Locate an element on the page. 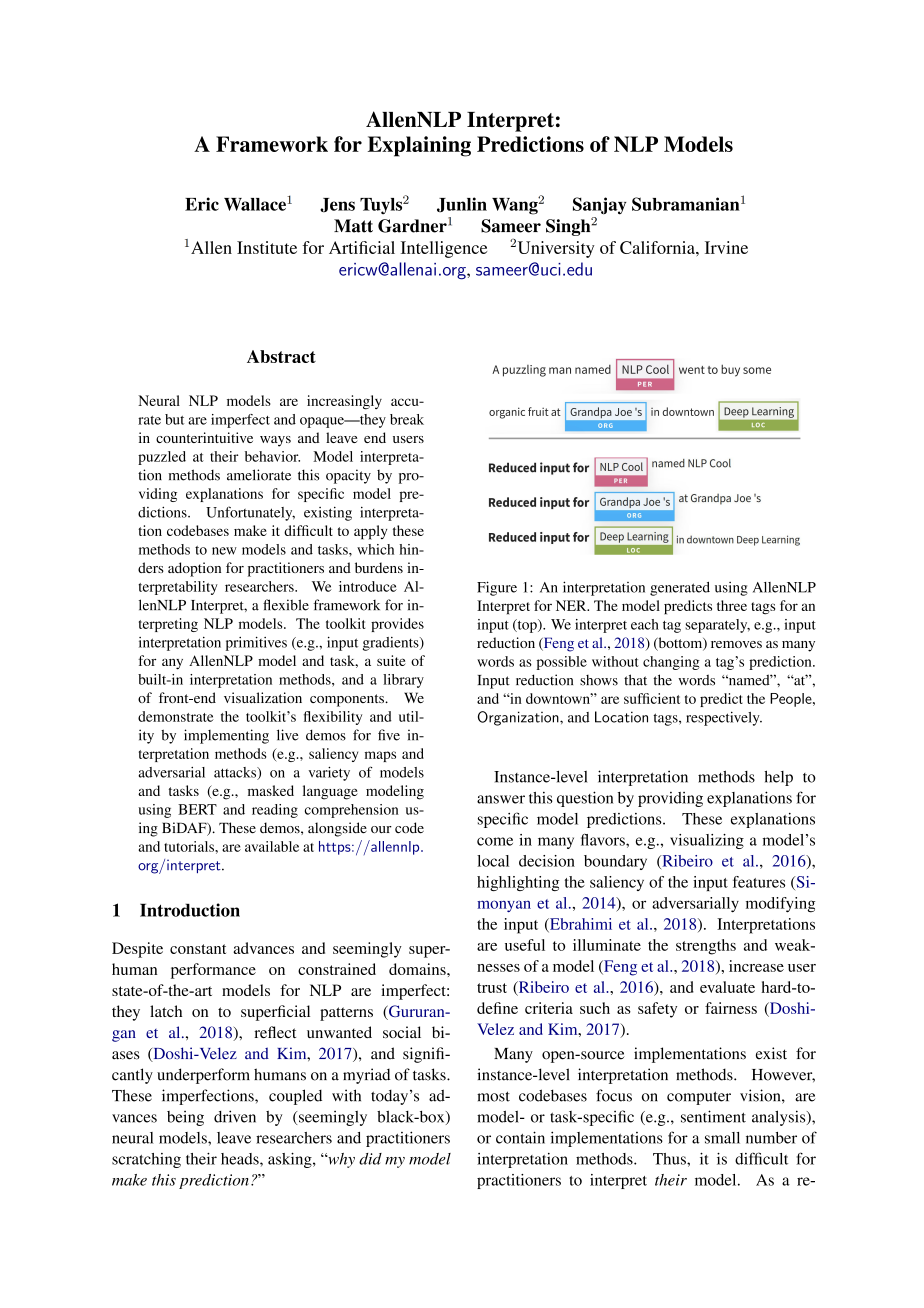 The height and width of the image is (1308, 924). answer is located at coordinates (501, 799).
